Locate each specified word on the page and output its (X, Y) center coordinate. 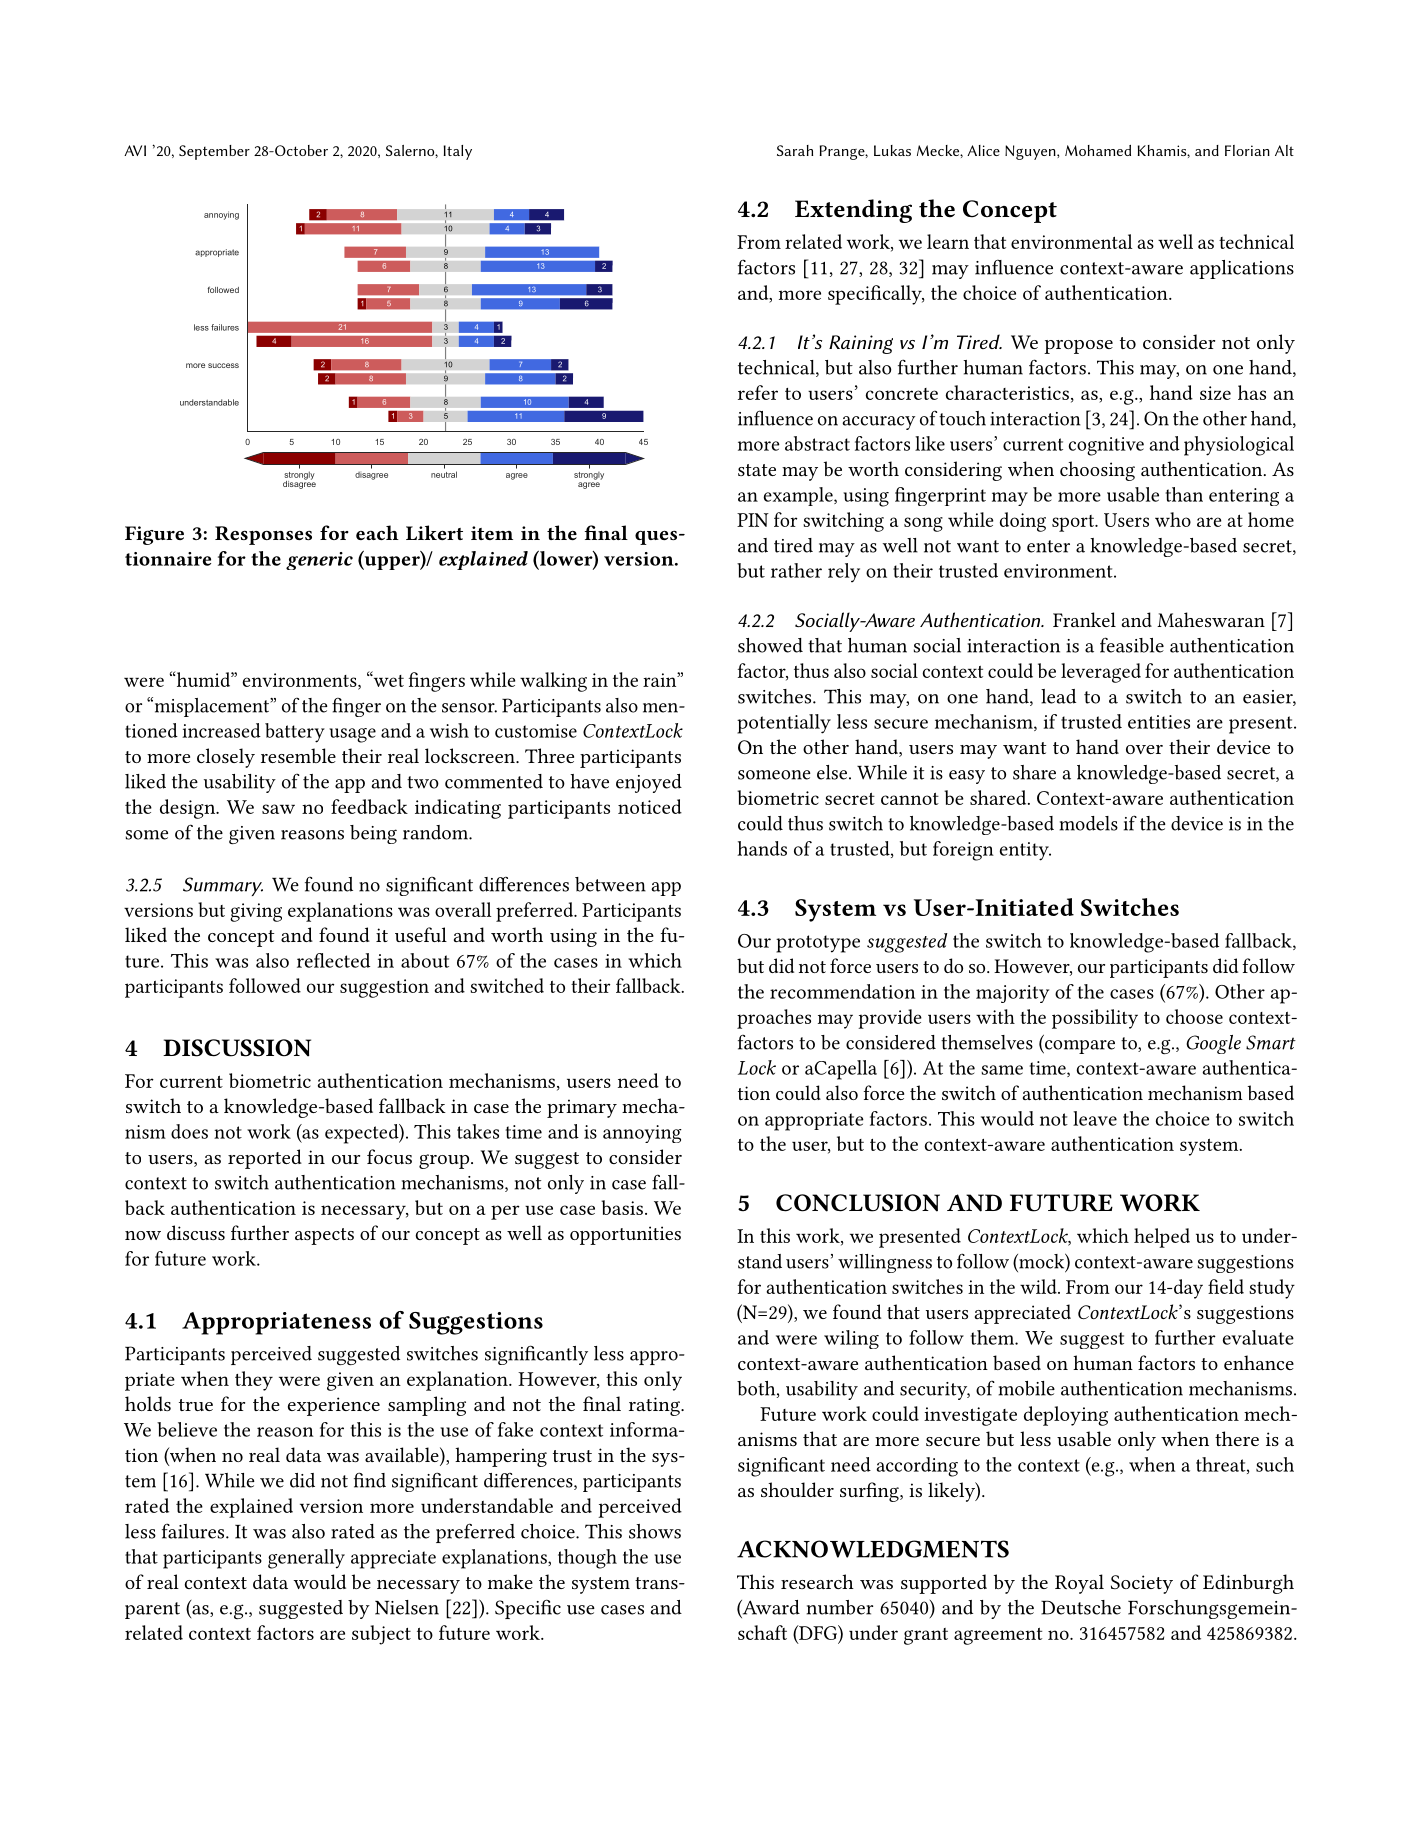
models (1088, 823)
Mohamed (1098, 150)
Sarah (795, 150)
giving (256, 912)
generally (306, 1559)
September (214, 152)
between (610, 884)
